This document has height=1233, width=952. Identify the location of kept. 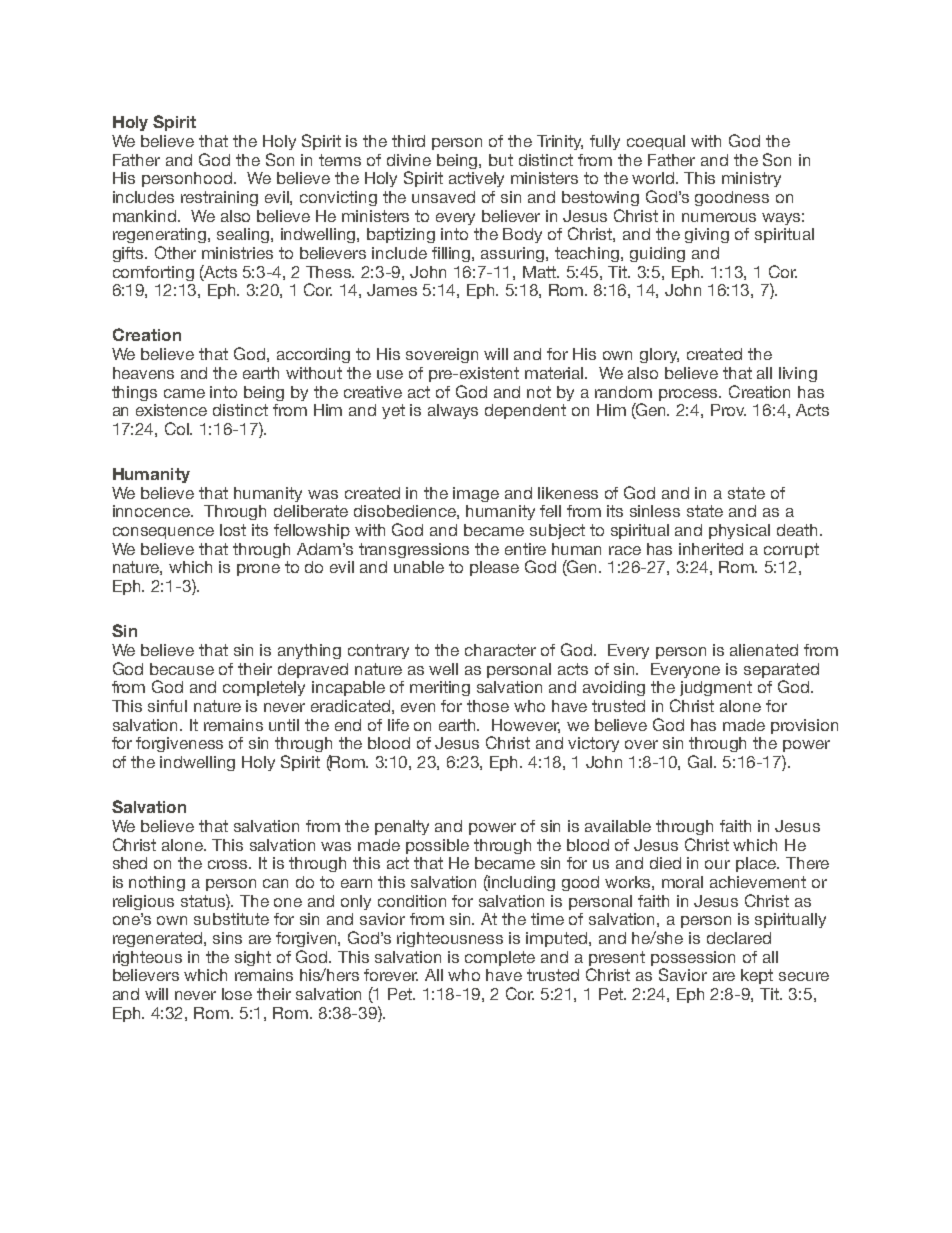
(757, 976).
